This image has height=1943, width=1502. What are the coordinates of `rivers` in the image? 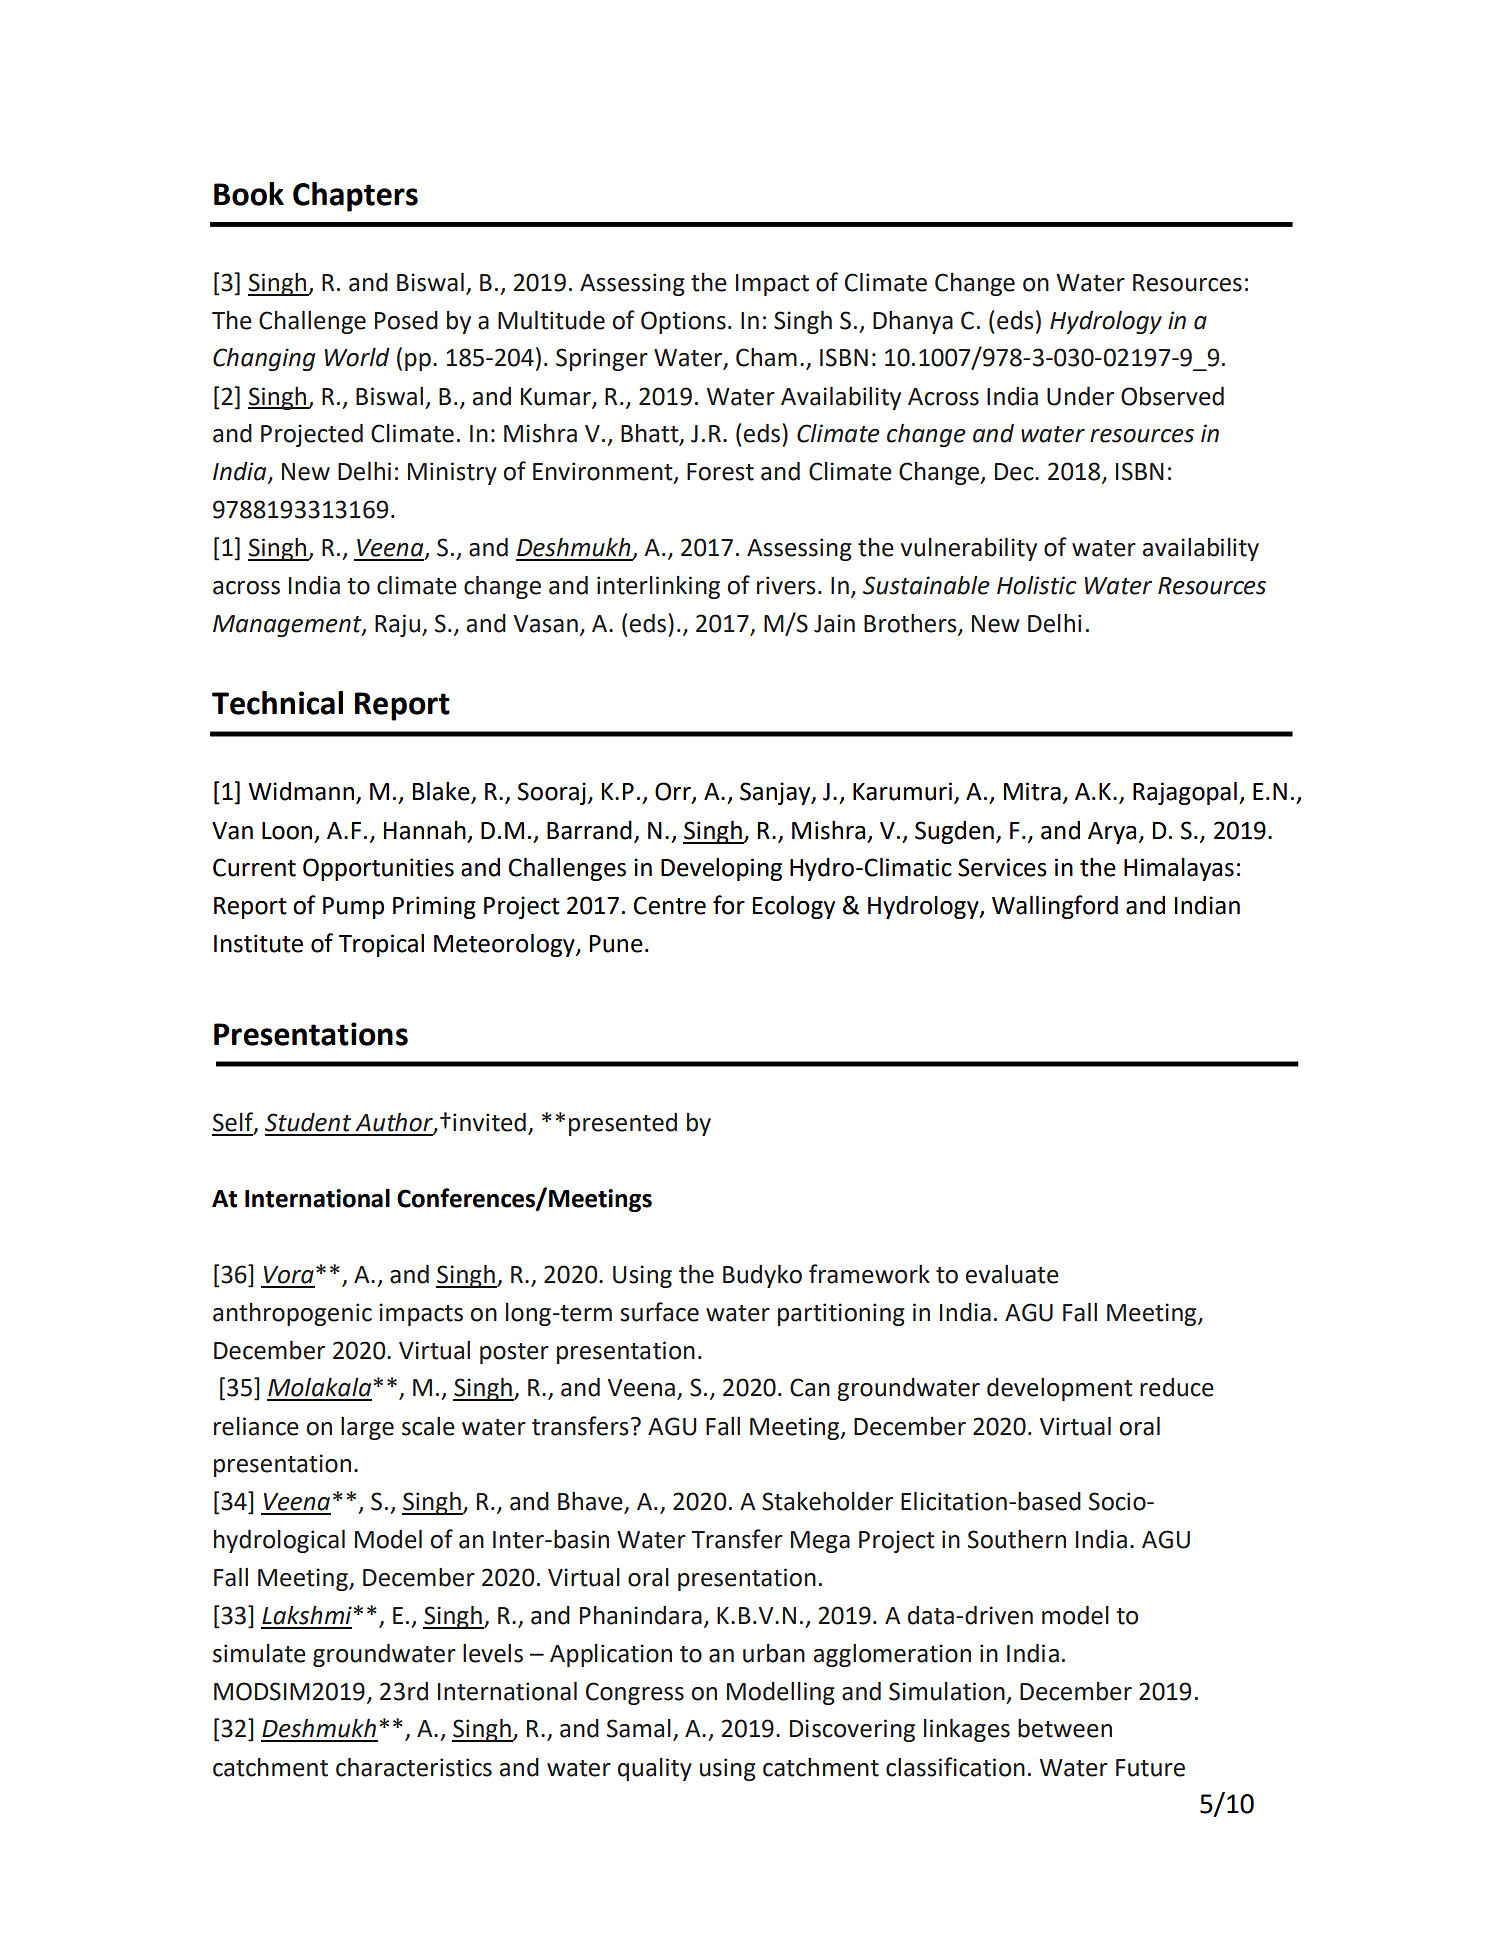 It's located at (786, 585).
